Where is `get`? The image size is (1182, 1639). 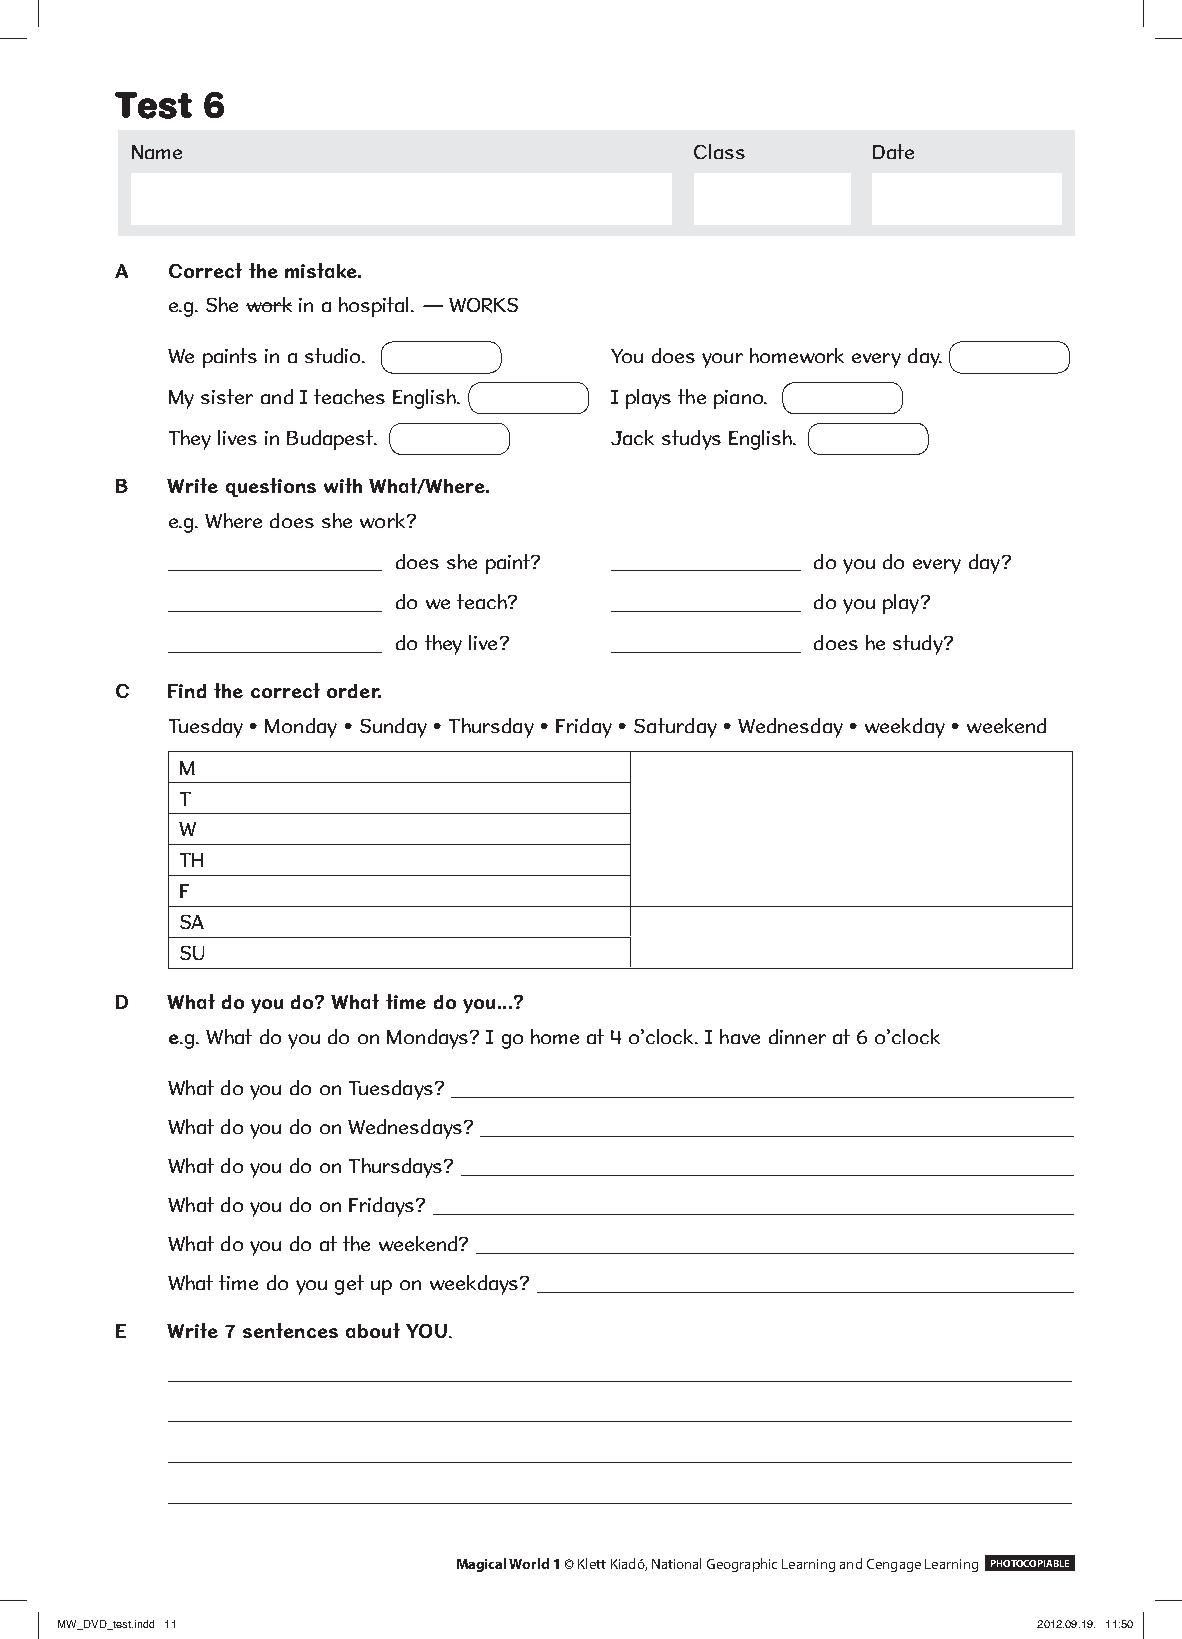
get is located at coordinates (349, 1285).
